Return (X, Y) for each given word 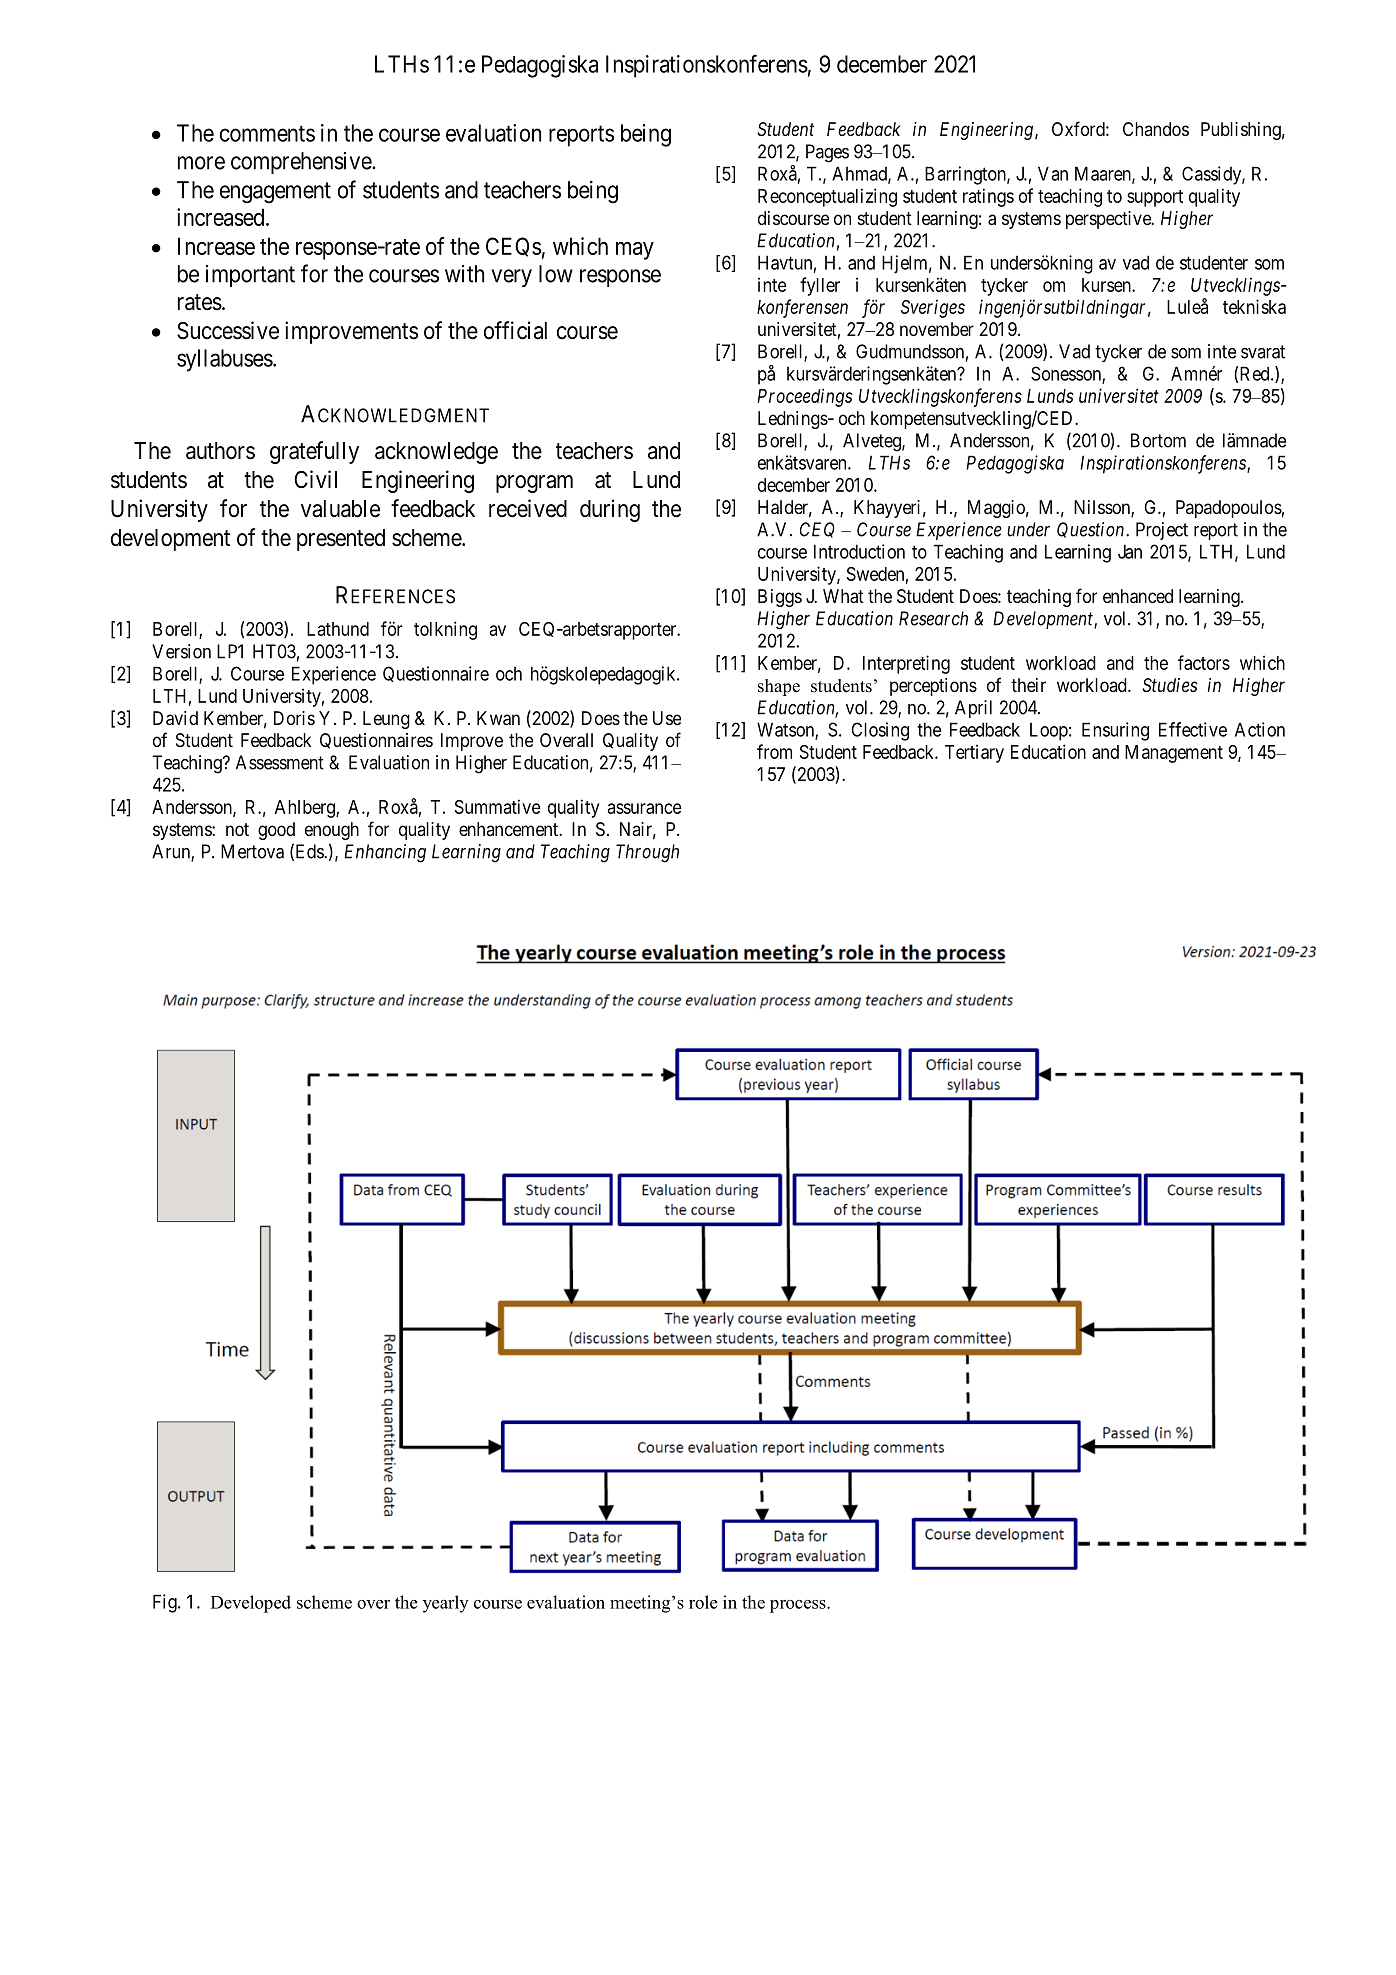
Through (647, 853)
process (799, 1606)
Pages (827, 153)
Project (1162, 531)
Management (1174, 754)
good (276, 831)
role (703, 1602)
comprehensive (302, 163)
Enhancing (385, 853)
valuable (340, 509)
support (1155, 198)
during (610, 510)
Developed (251, 1604)
